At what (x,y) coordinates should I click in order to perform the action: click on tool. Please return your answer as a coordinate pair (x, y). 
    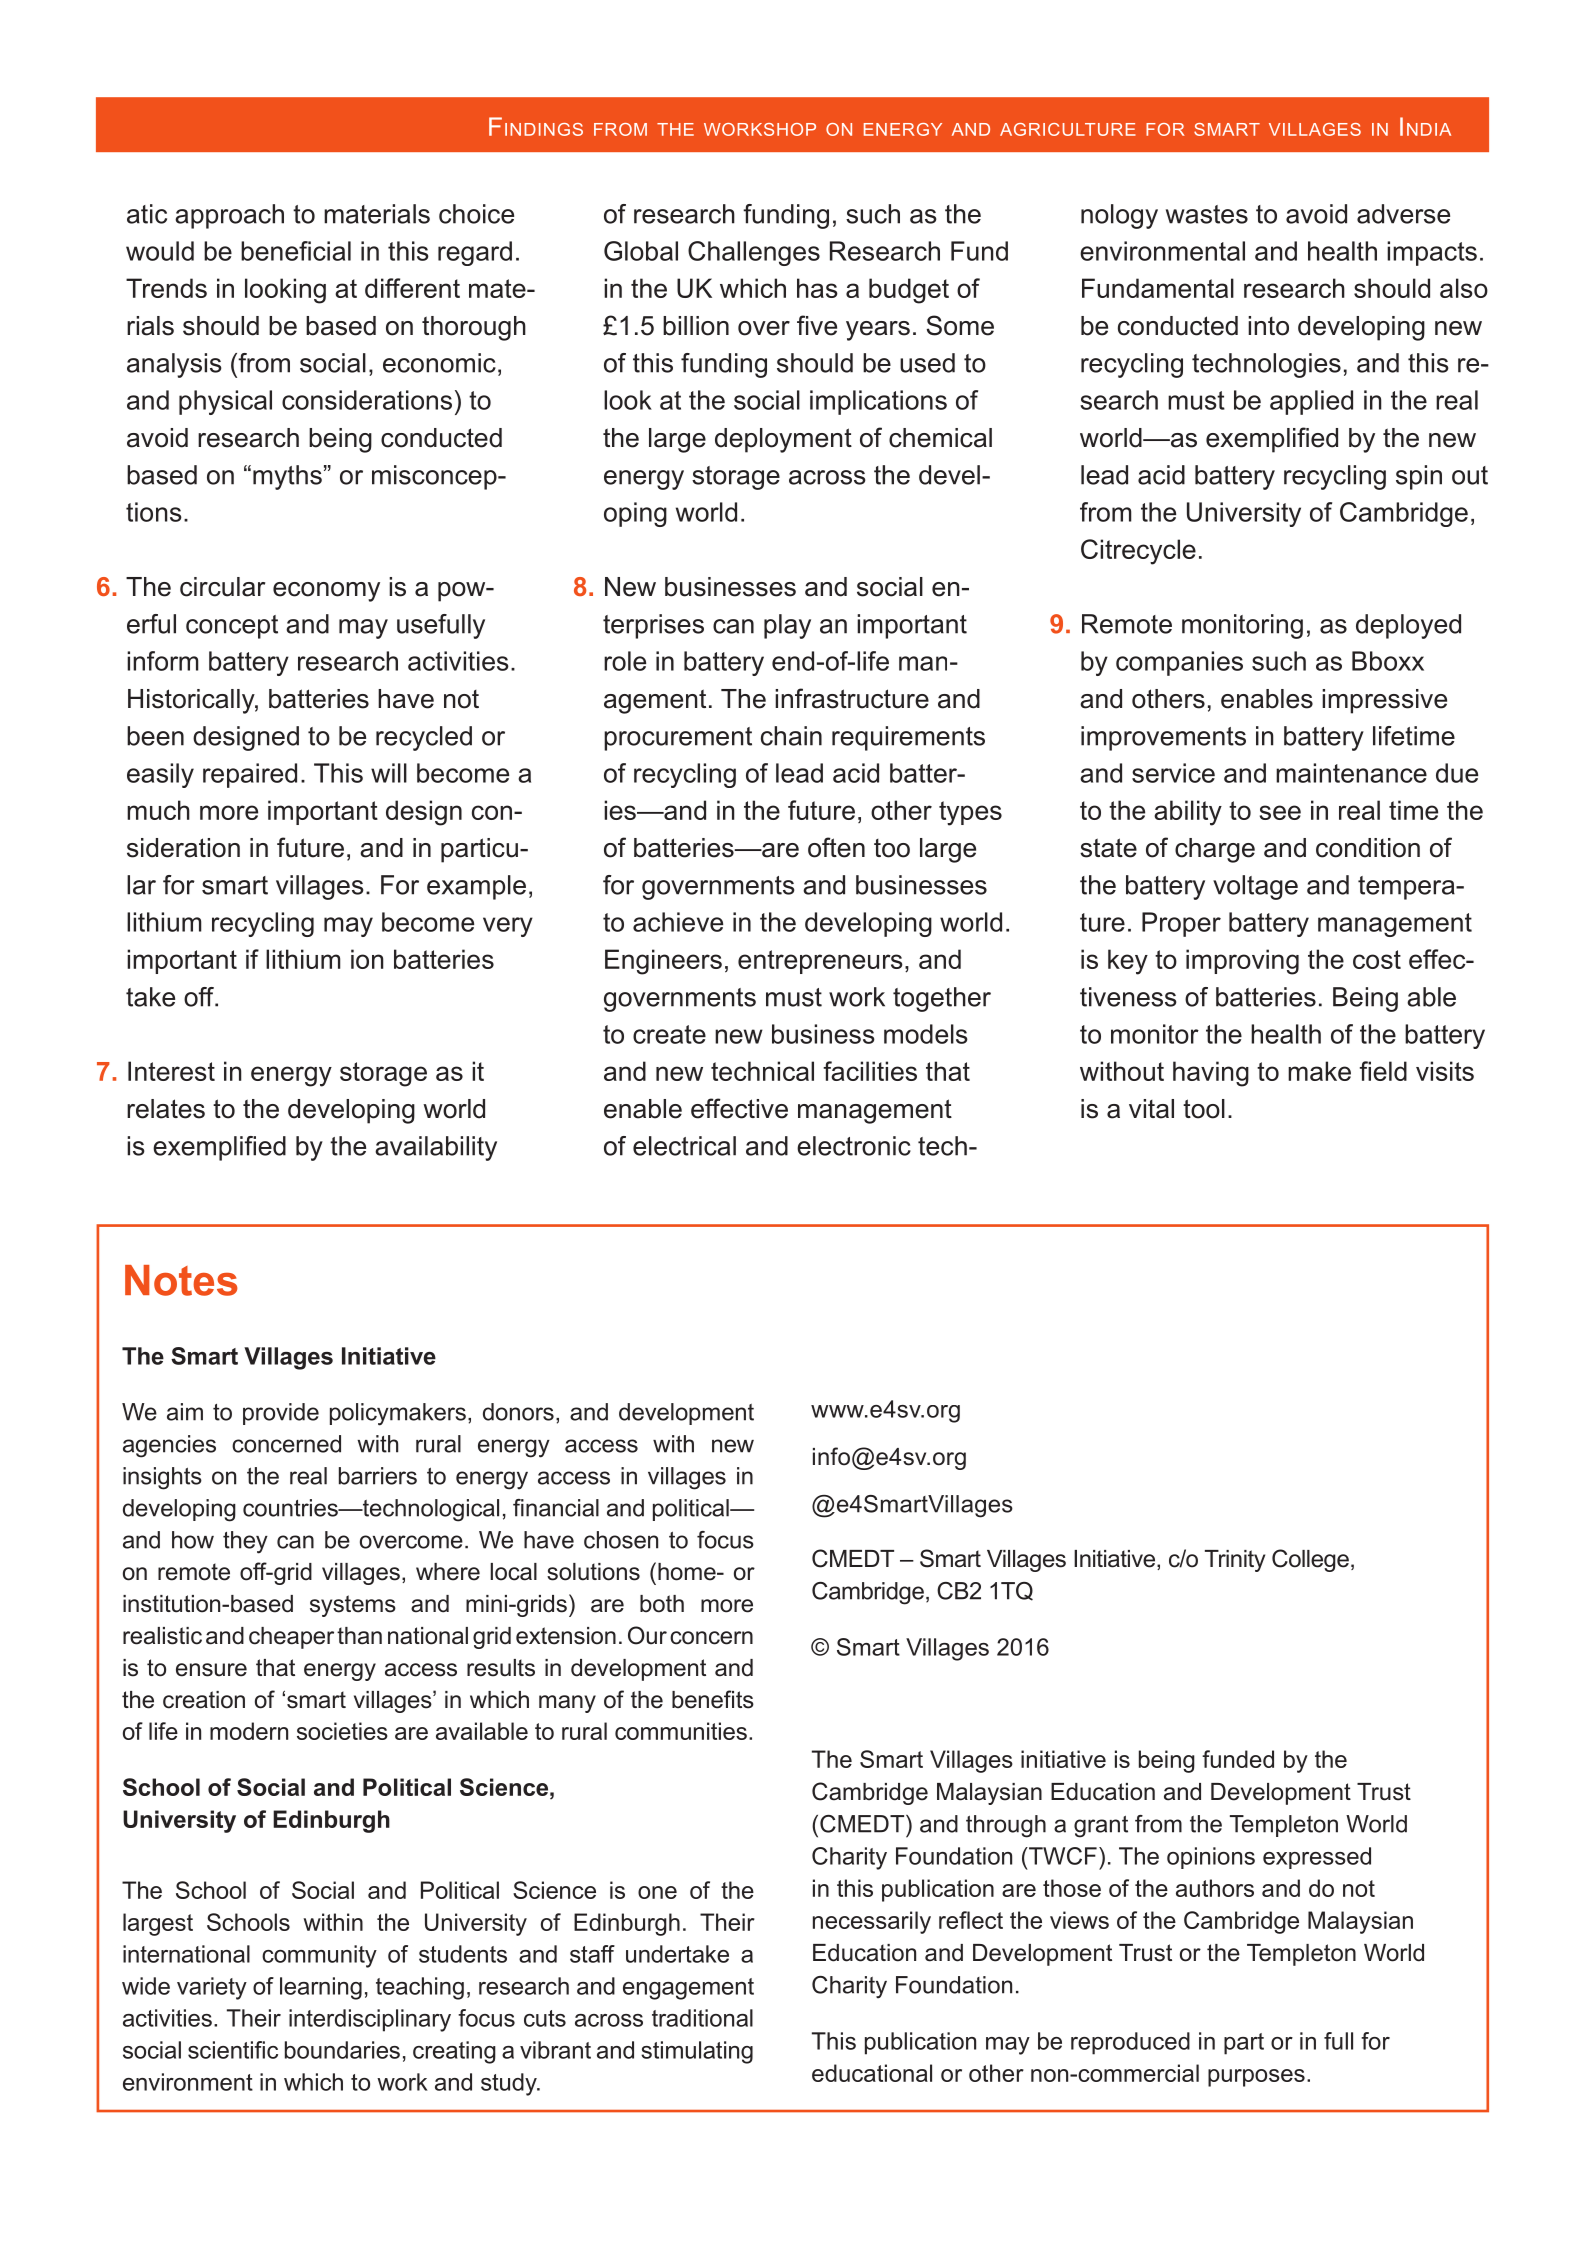
    Looking at the image, I should click on (1204, 1109).
